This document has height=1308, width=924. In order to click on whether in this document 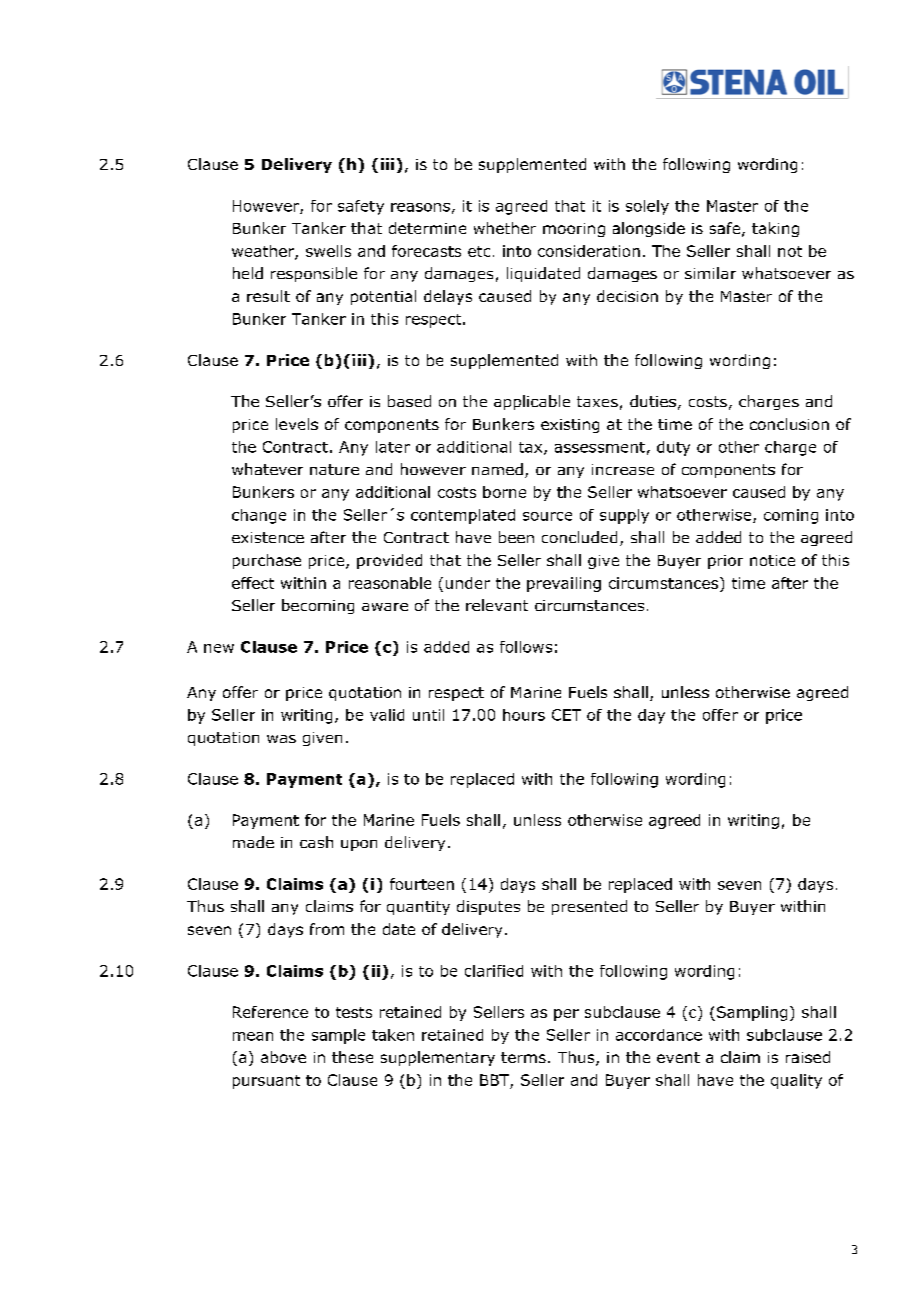, I will do `click(505, 228)`.
